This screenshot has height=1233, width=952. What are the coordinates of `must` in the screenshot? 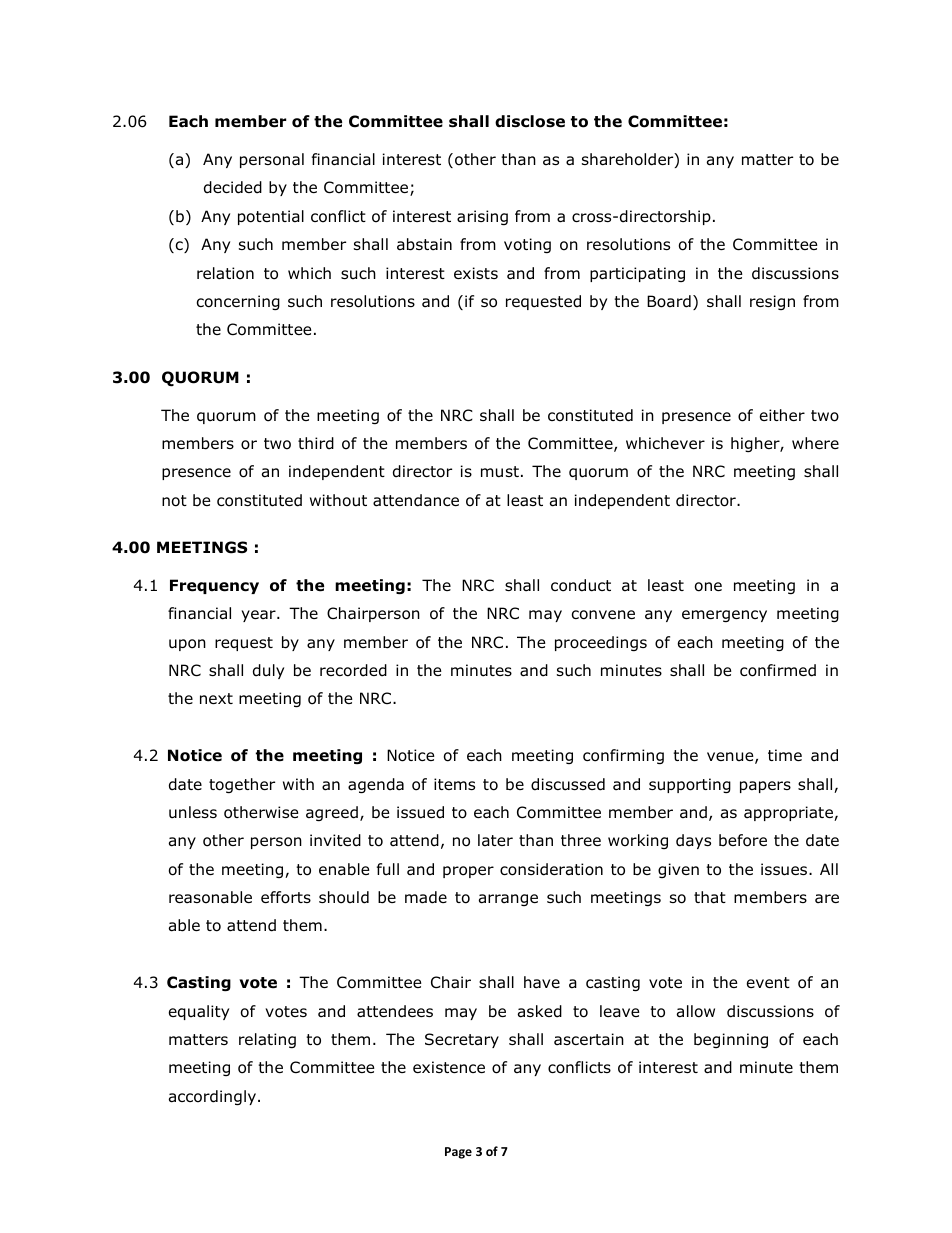 It's located at (500, 472).
